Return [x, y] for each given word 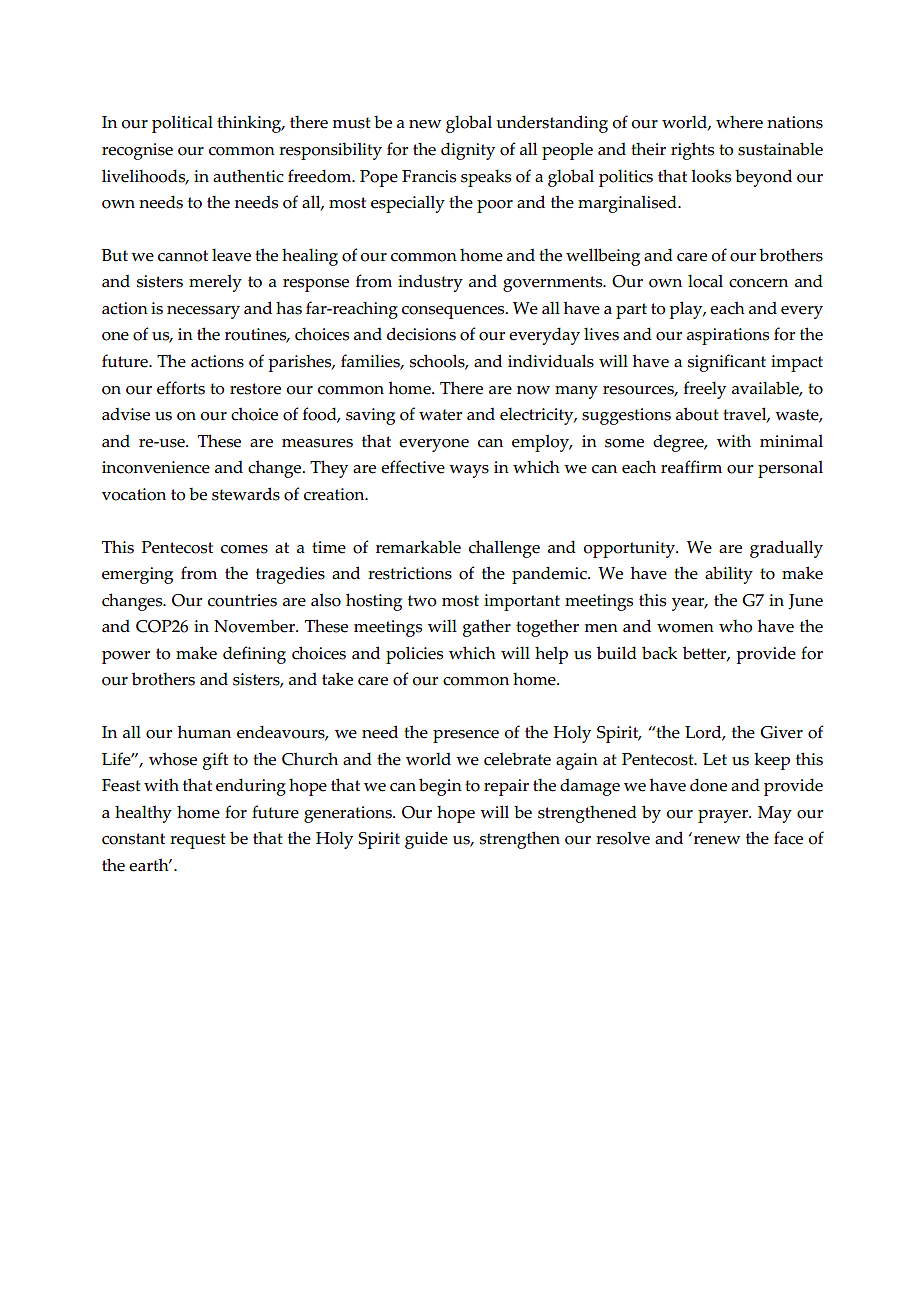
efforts [181, 388]
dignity [468, 151]
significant [727, 363]
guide [426, 840]
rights [692, 151]
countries [242, 600]
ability [729, 575]
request [198, 841]
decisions [421, 334]
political [182, 124]
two [422, 601]
